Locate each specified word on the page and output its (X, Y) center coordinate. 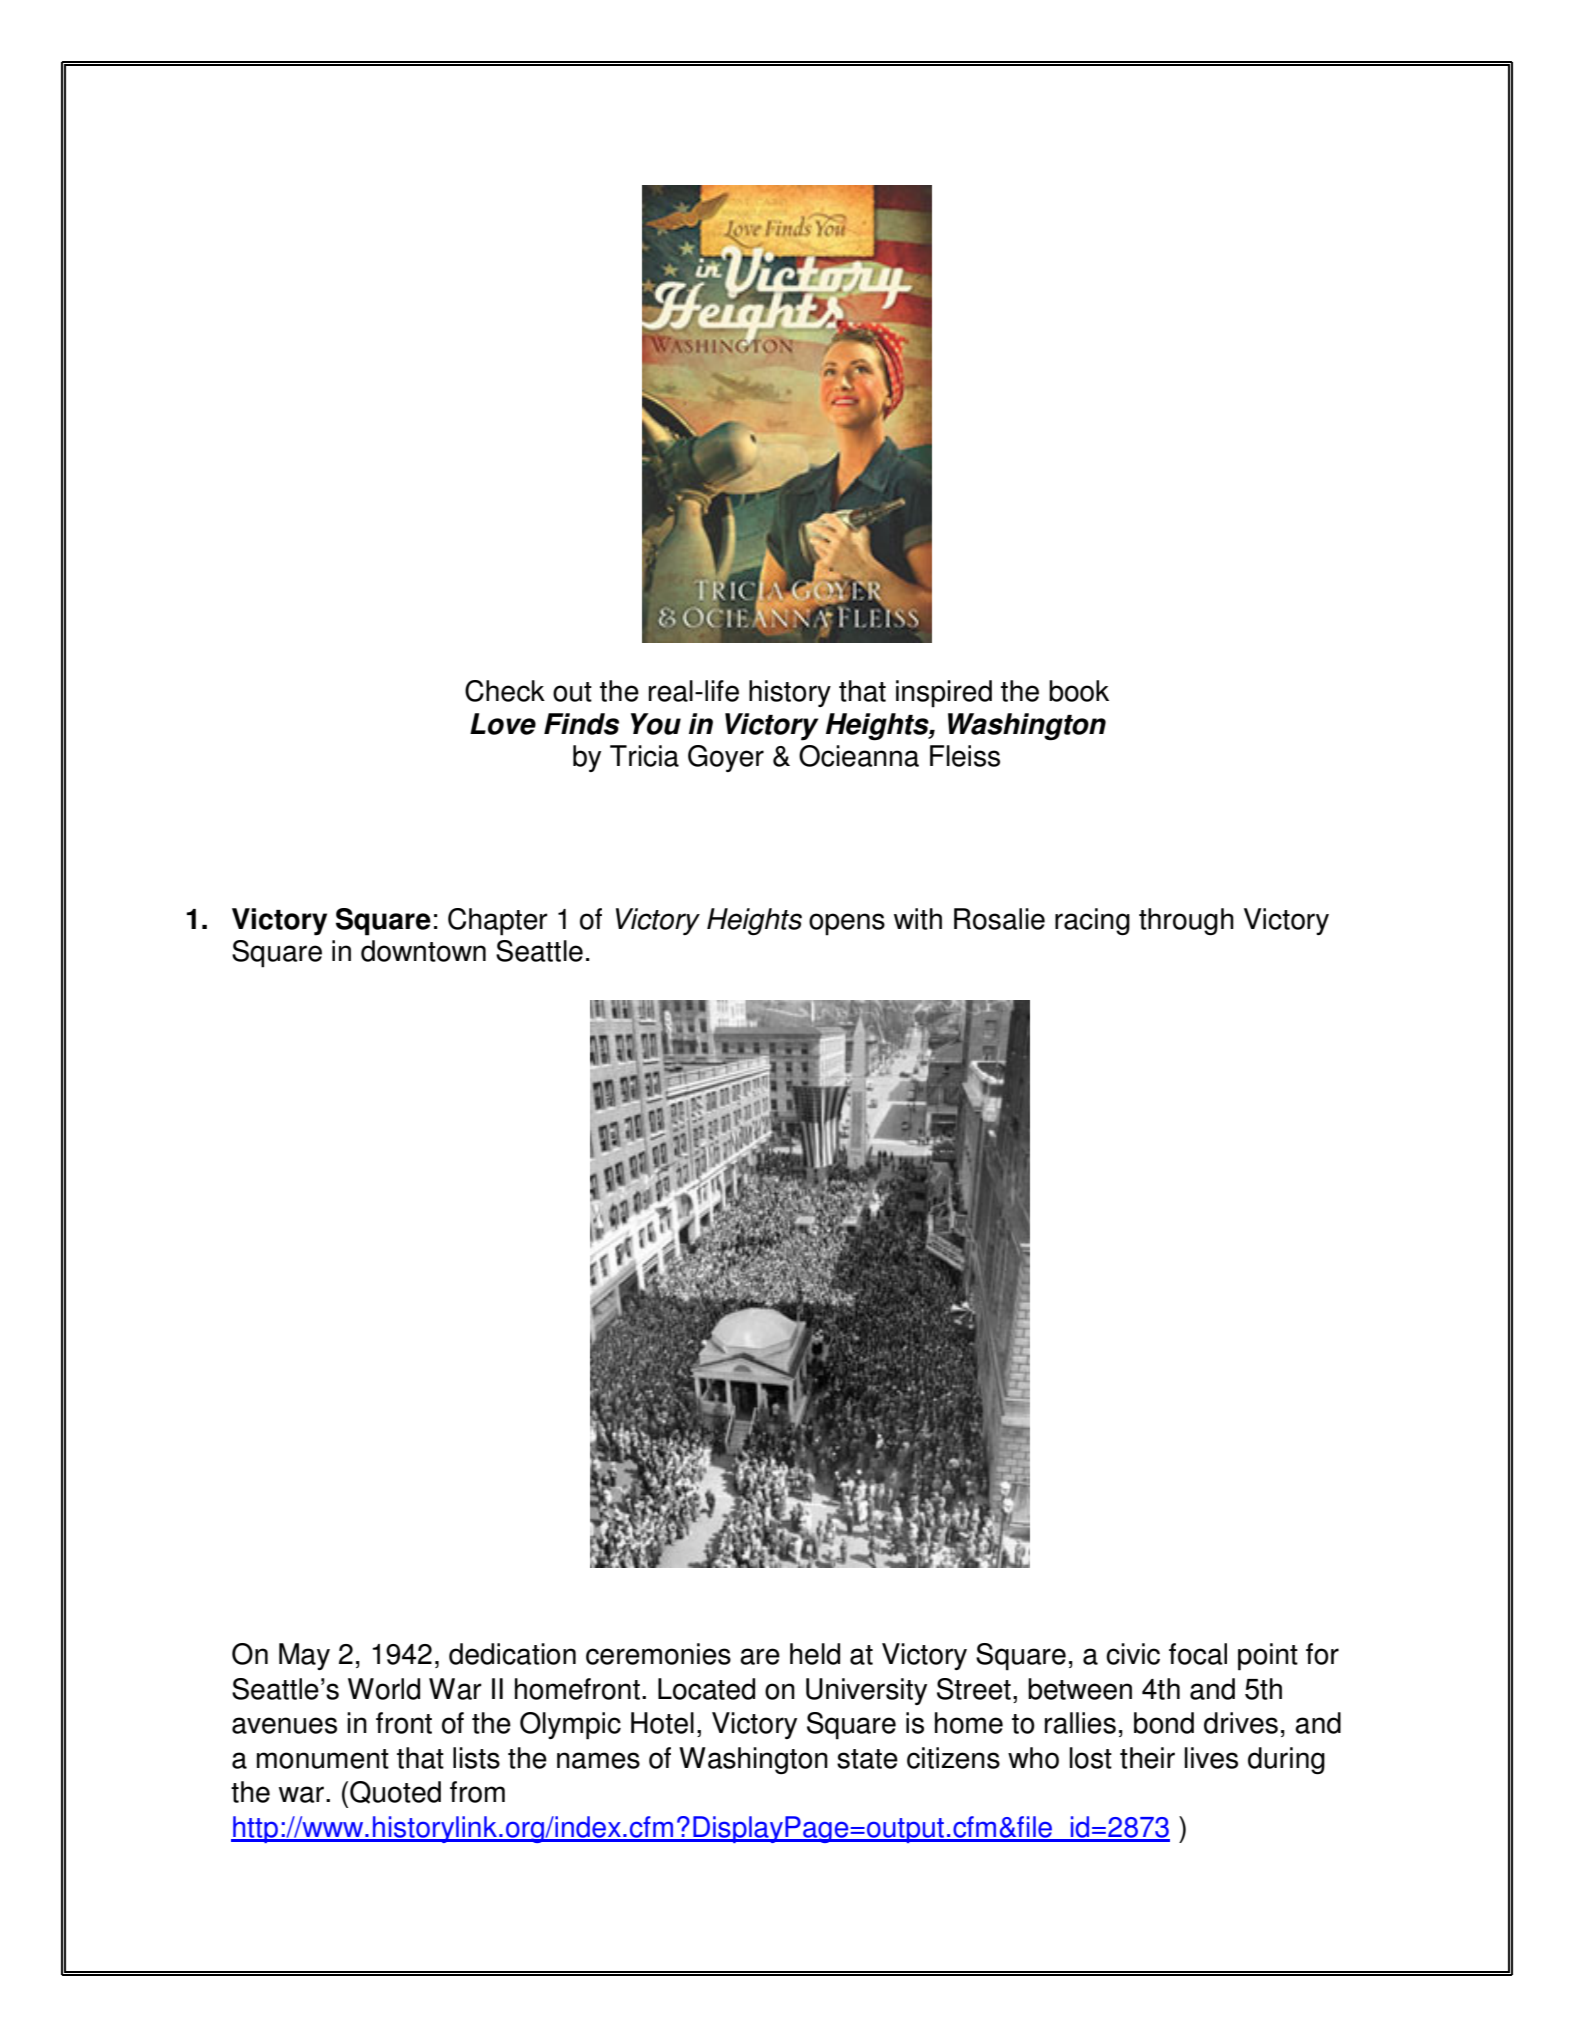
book (1079, 691)
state (867, 1759)
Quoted (395, 1792)
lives (1211, 1758)
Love (503, 724)
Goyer (726, 758)
